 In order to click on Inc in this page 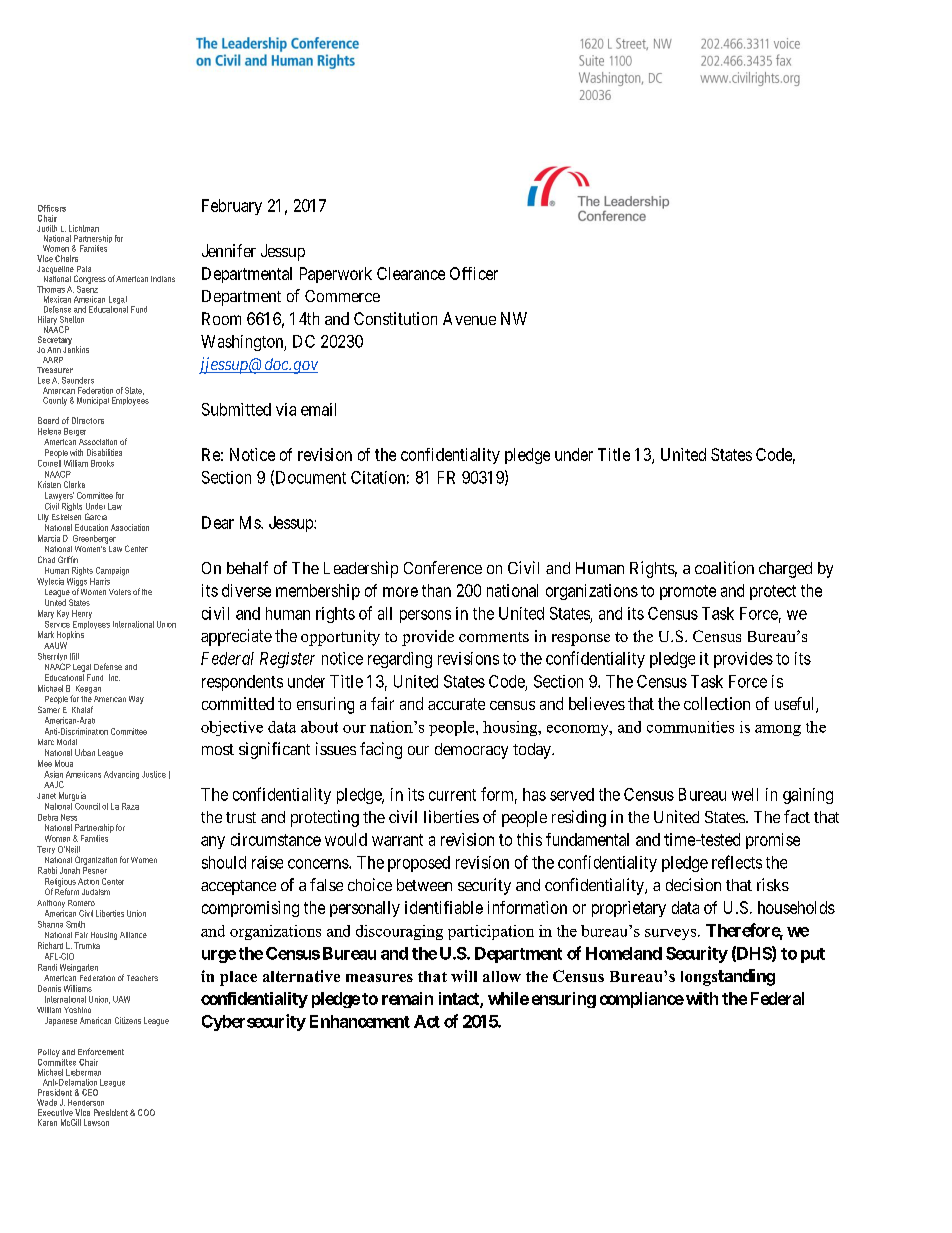, I will do `click(114, 677)`.
